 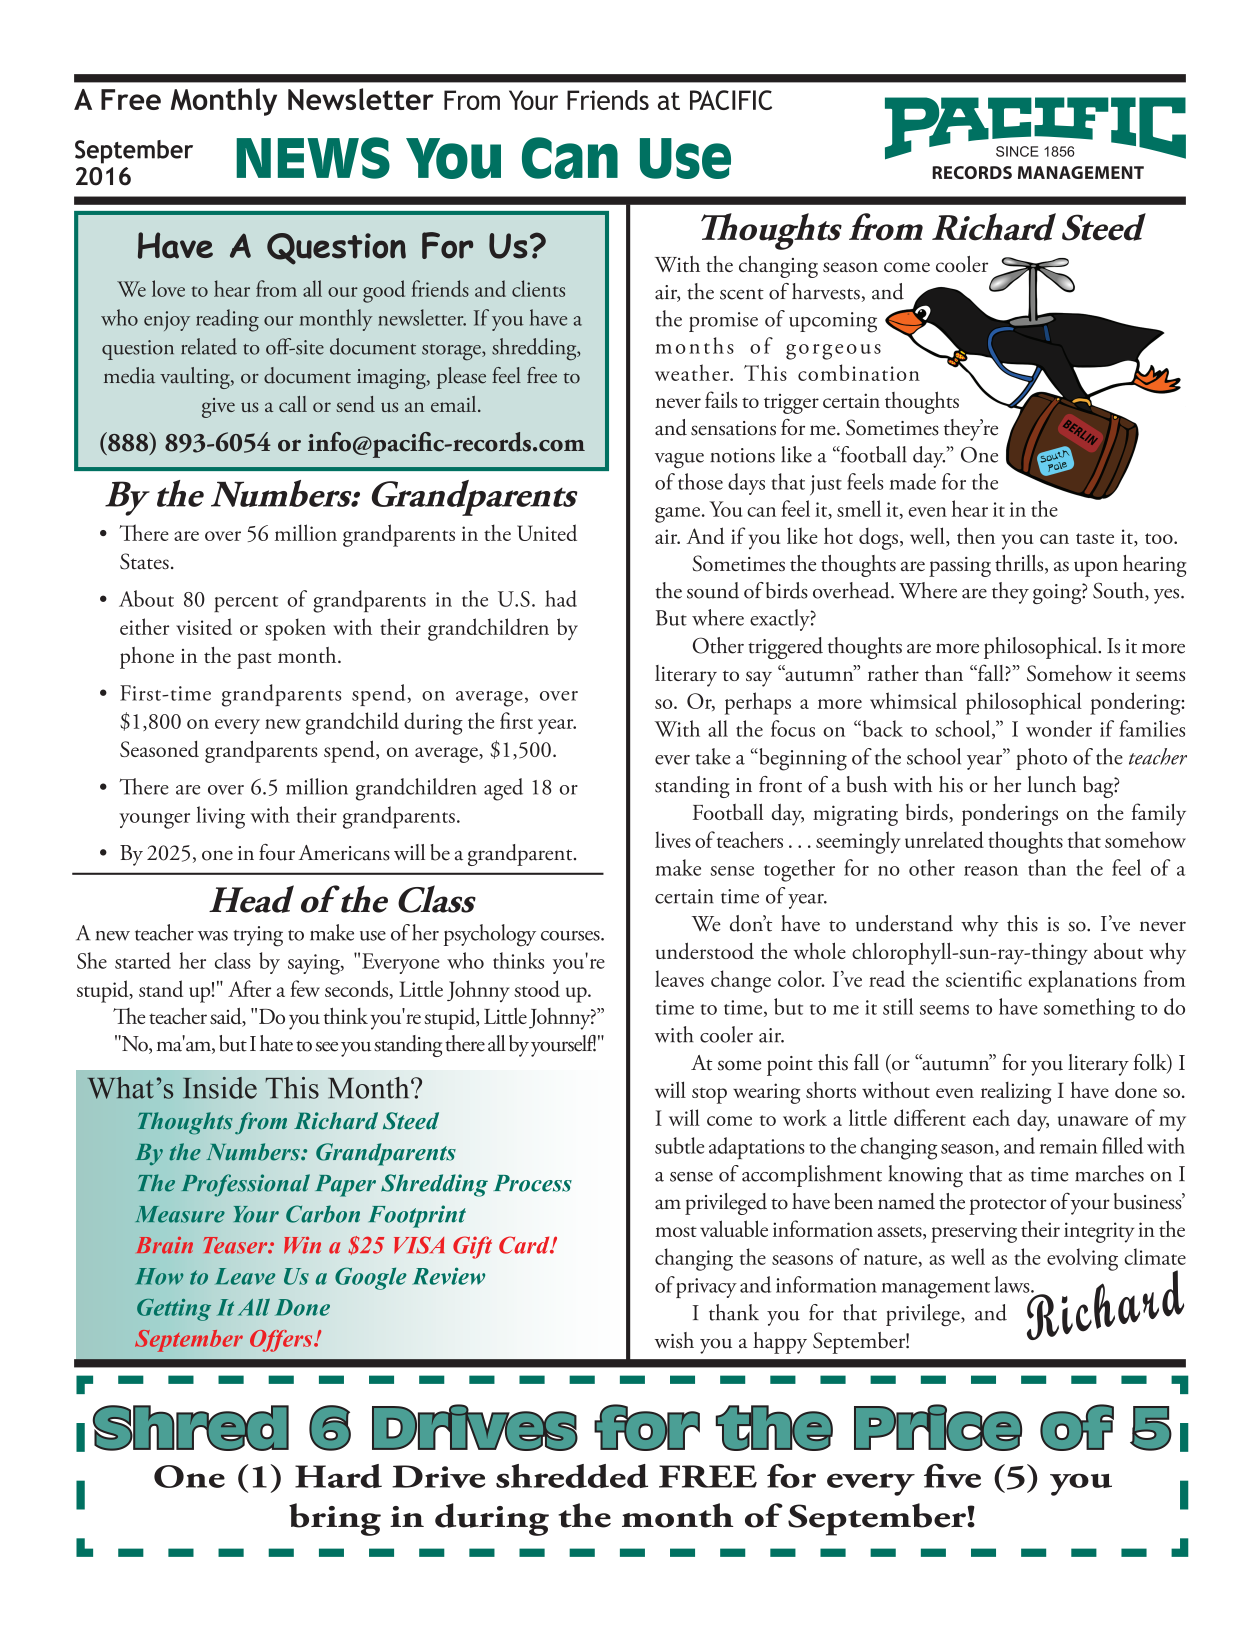 I want to click on five, so click(x=952, y=1476).
